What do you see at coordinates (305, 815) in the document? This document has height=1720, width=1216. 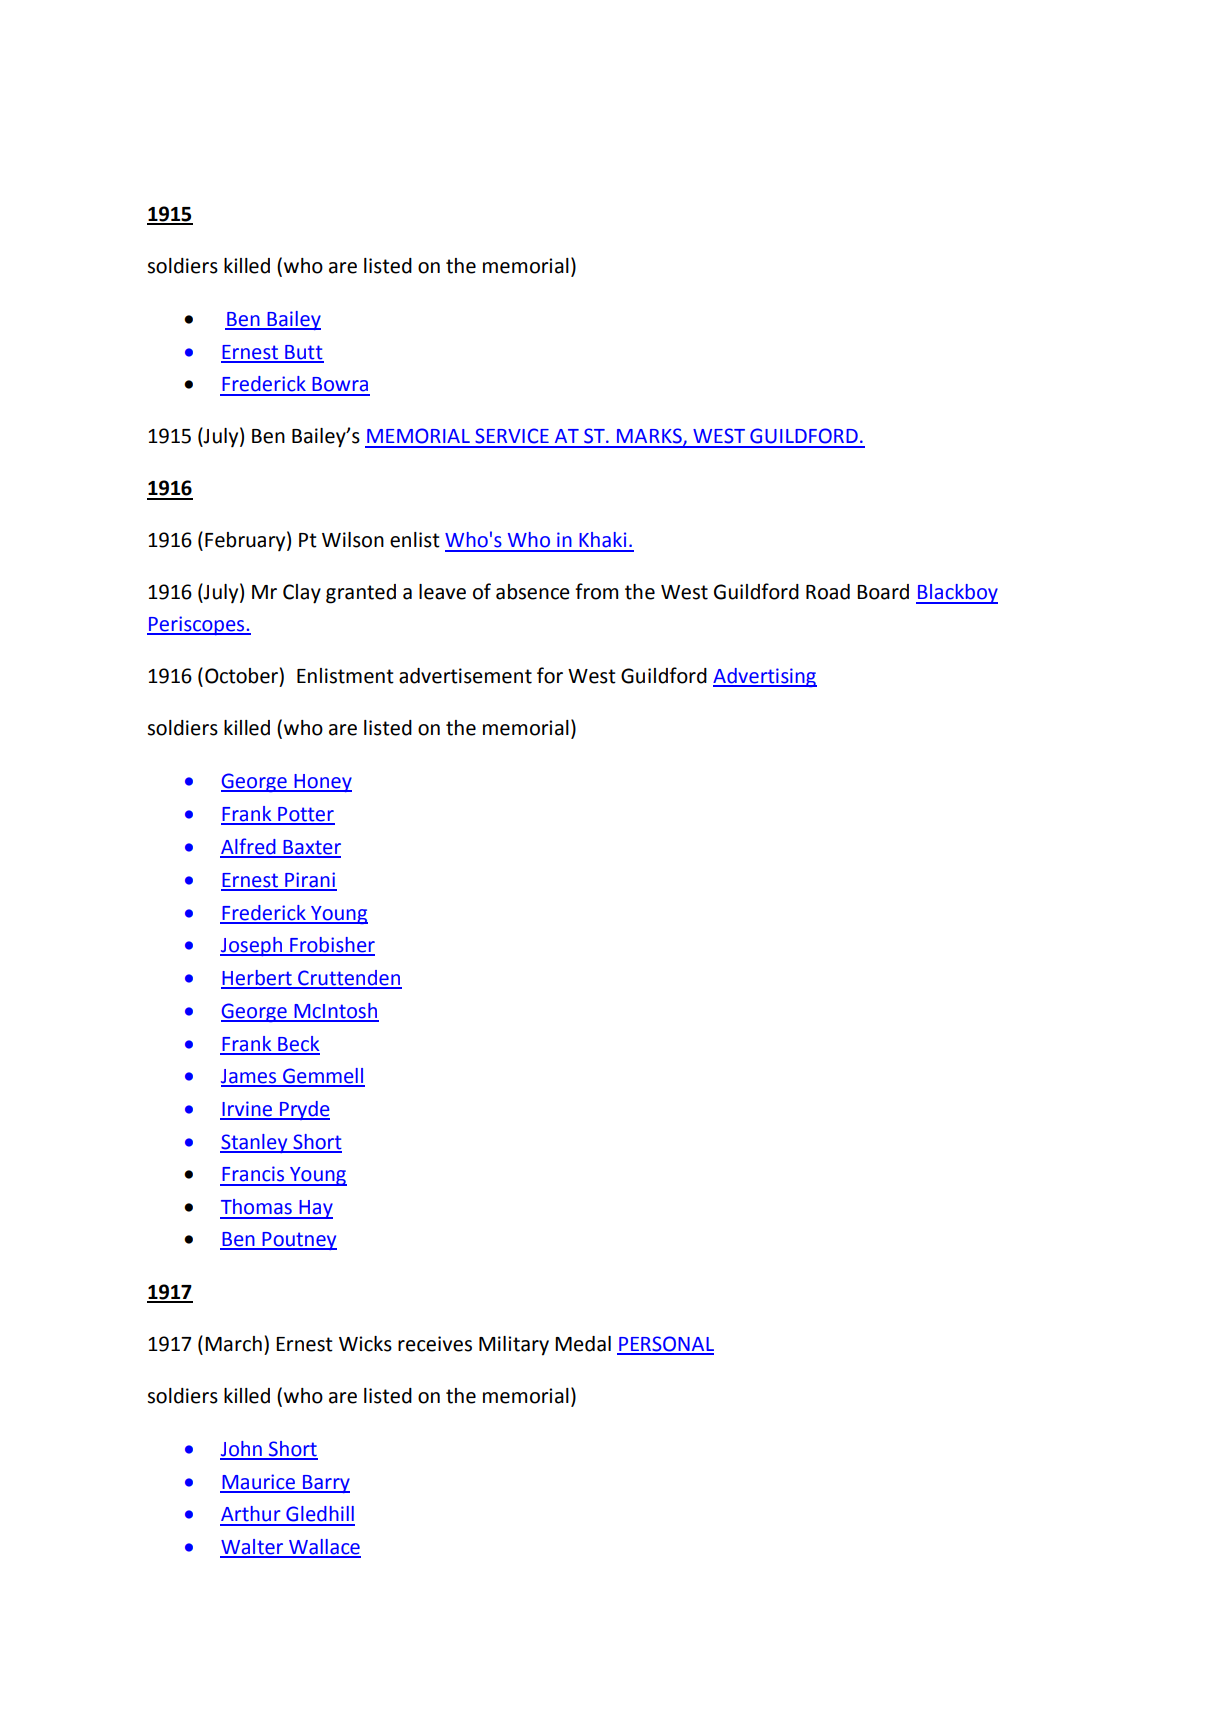 I see `Potter` at bounding box center [305, 815].
